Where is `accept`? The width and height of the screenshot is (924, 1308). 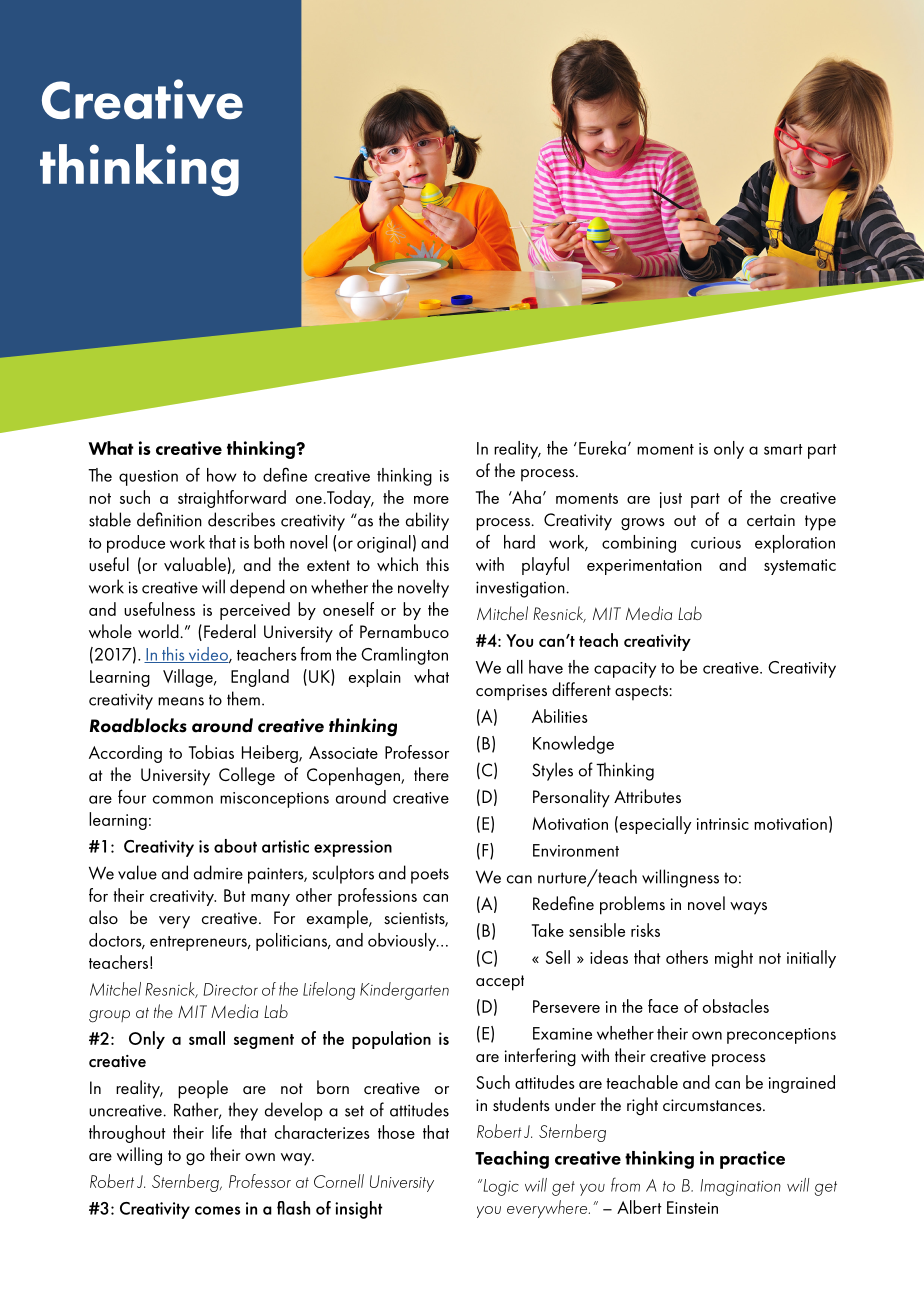
accept is located at coordinates (500, 983).
